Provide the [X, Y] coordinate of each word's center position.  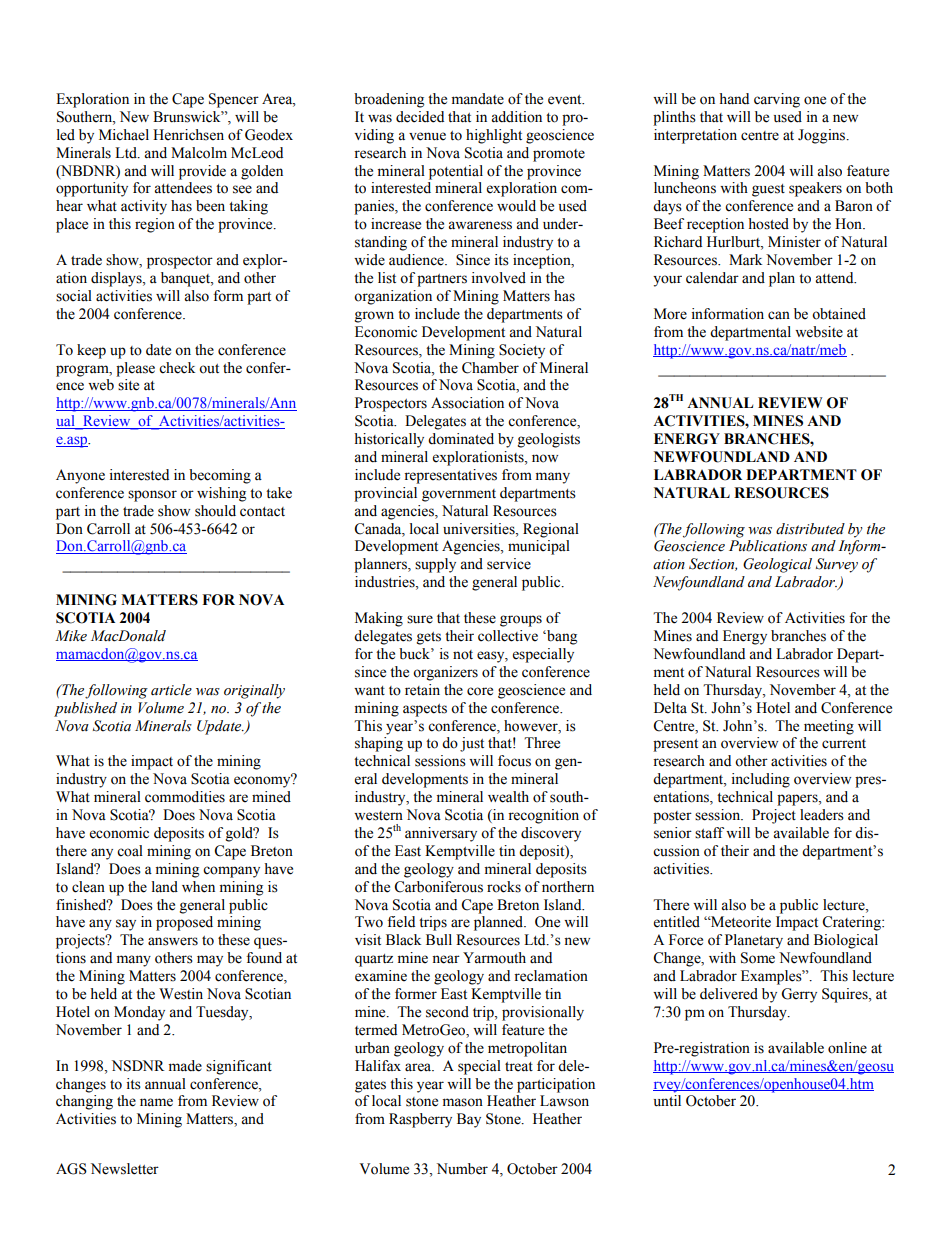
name [156, 1102]
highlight [494, 136]
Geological [777, 565]
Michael [124, 135]
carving [777, 100]
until [667, 1101]
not [463, 655]
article [171, 690]
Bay [469, 1120]
